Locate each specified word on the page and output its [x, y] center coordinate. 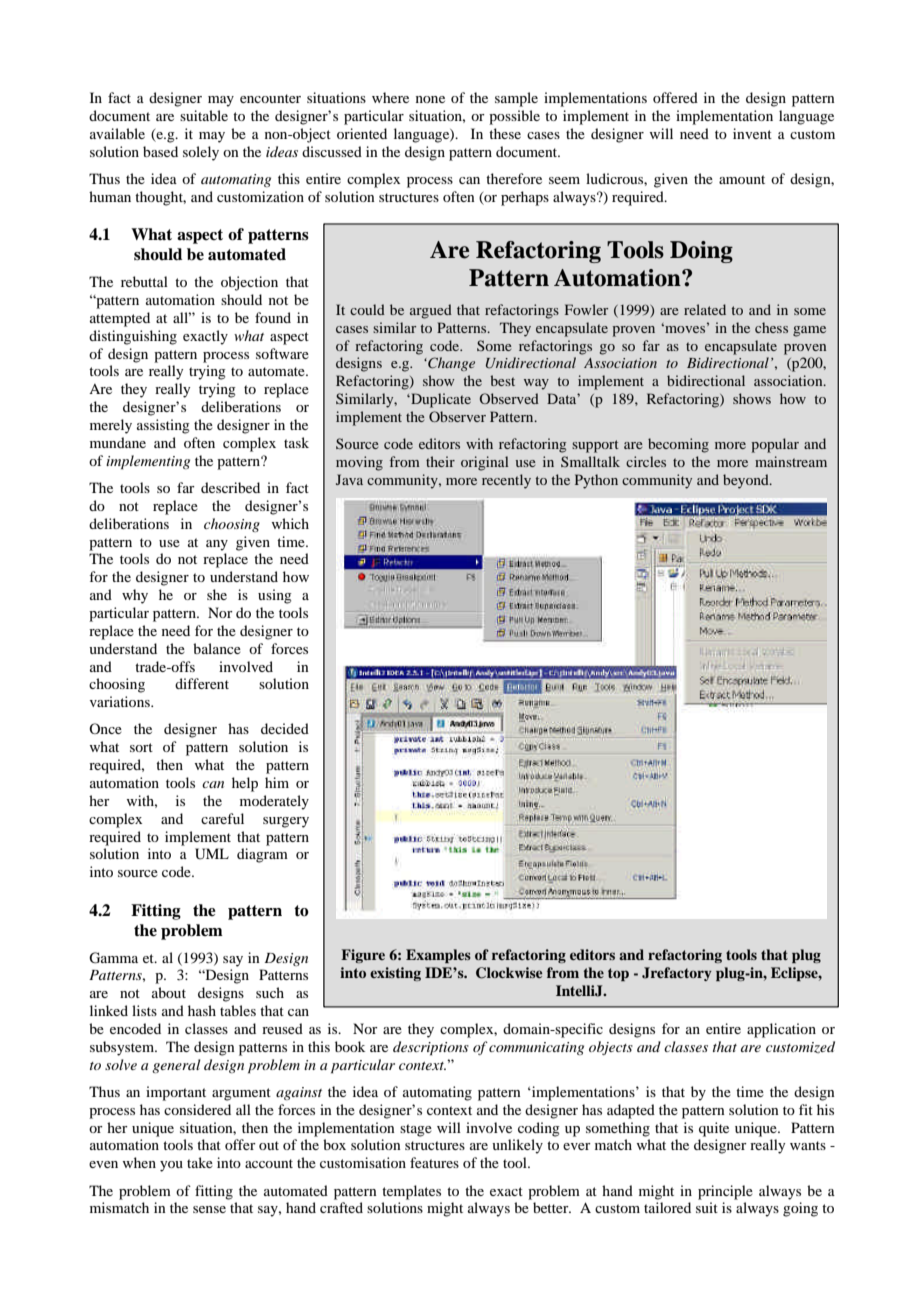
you [171, 1166]
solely [201, 153]
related [705, 309]
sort [141, 747]
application [781, 1030]
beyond [747, 481]
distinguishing [133, 337]
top [618, 974]
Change [450, 364]
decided [285, 728]
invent [752, 133]
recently [506, 481]
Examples [438, 956]
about [169, 992]
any [217, 545]
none [430, 99]
